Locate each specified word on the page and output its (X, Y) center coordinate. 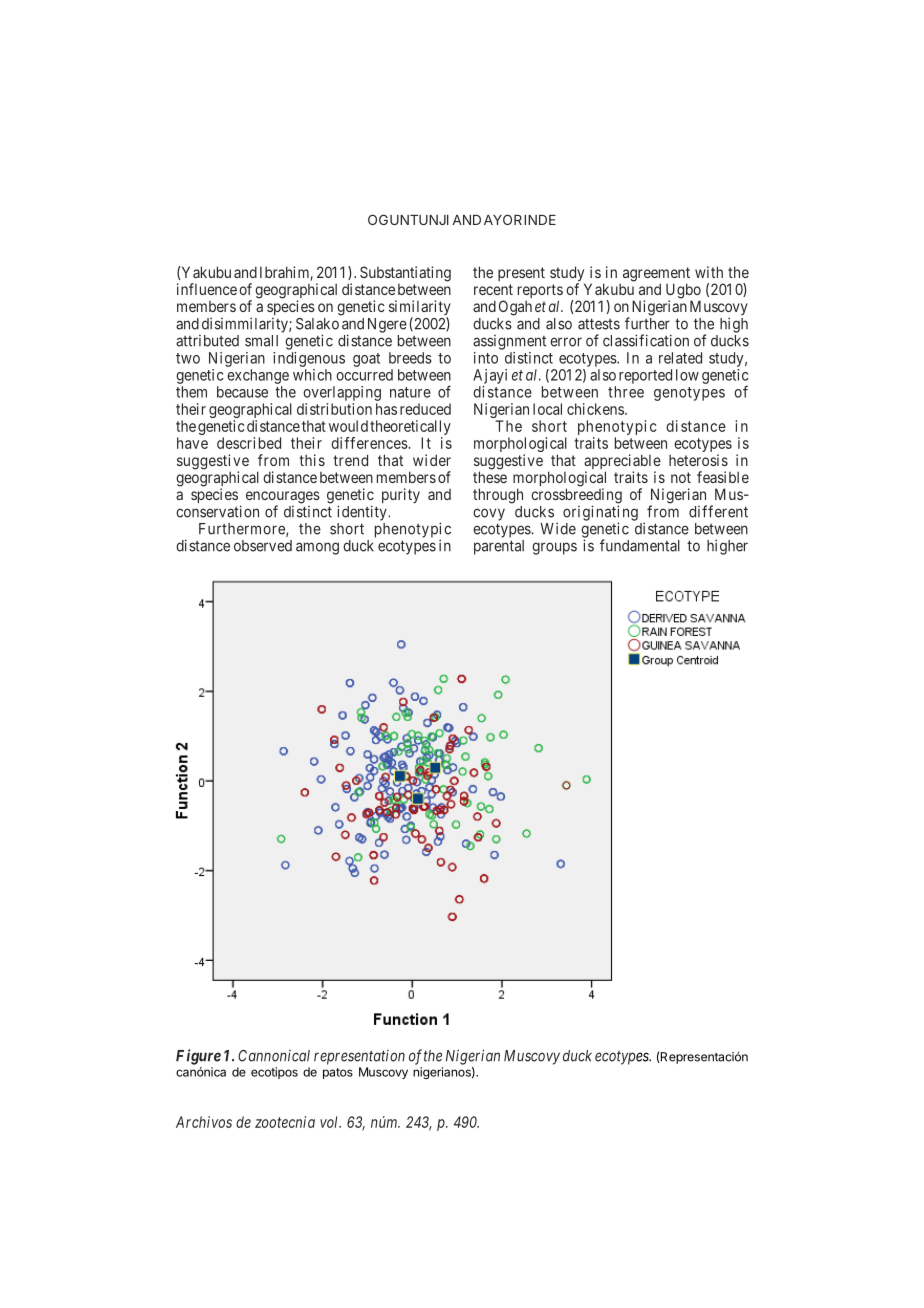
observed (263, 546)
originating (600, 514)
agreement (655, 275)
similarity (420, 309)
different (718, 511)
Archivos (204, 1122)
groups (554, 548)
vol (330, 1122)
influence (207, 289)
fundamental (640, 545)
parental (499, 547)
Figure (198, 1057)
